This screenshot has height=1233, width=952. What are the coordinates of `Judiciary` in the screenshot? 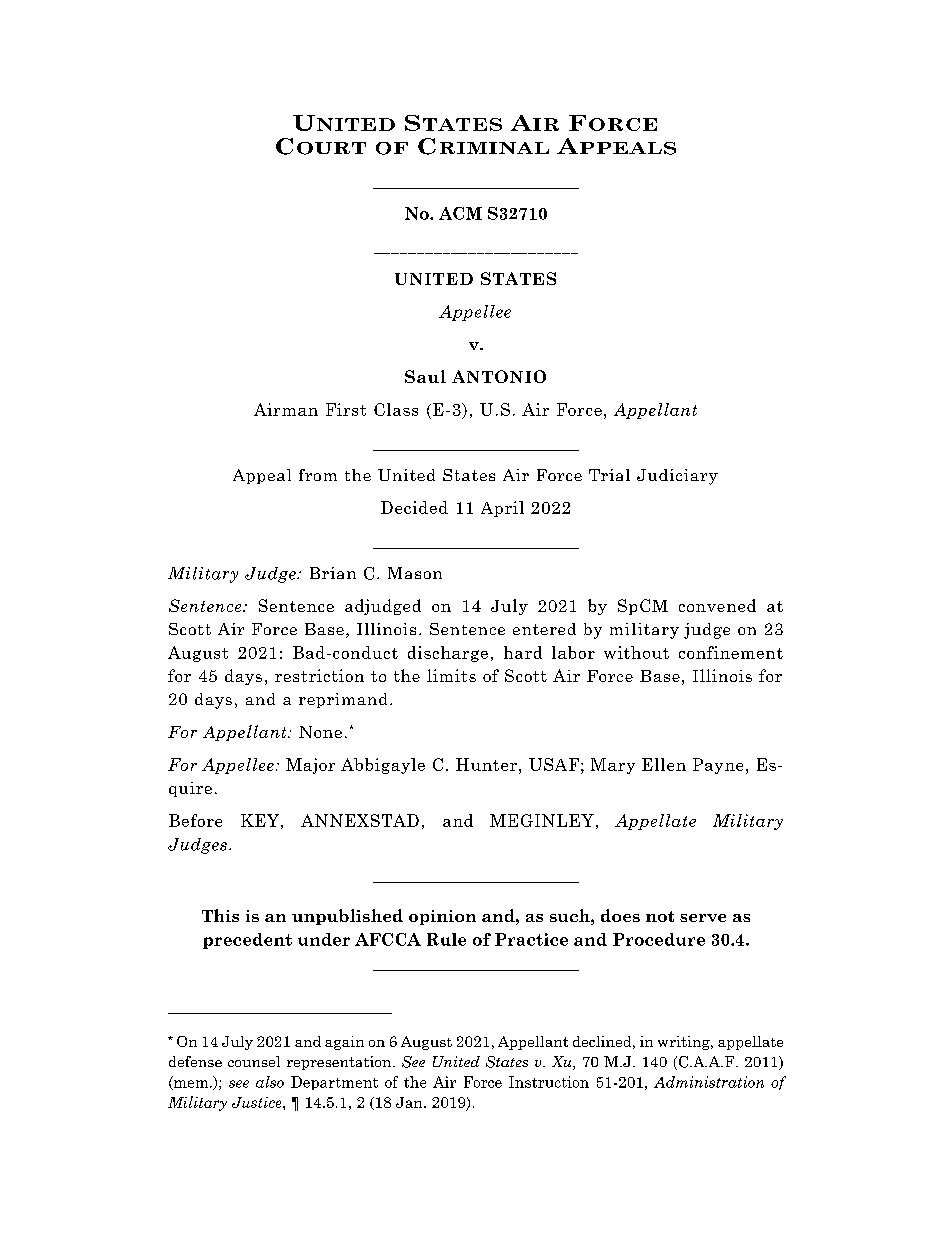 It's located at (677, 477).
